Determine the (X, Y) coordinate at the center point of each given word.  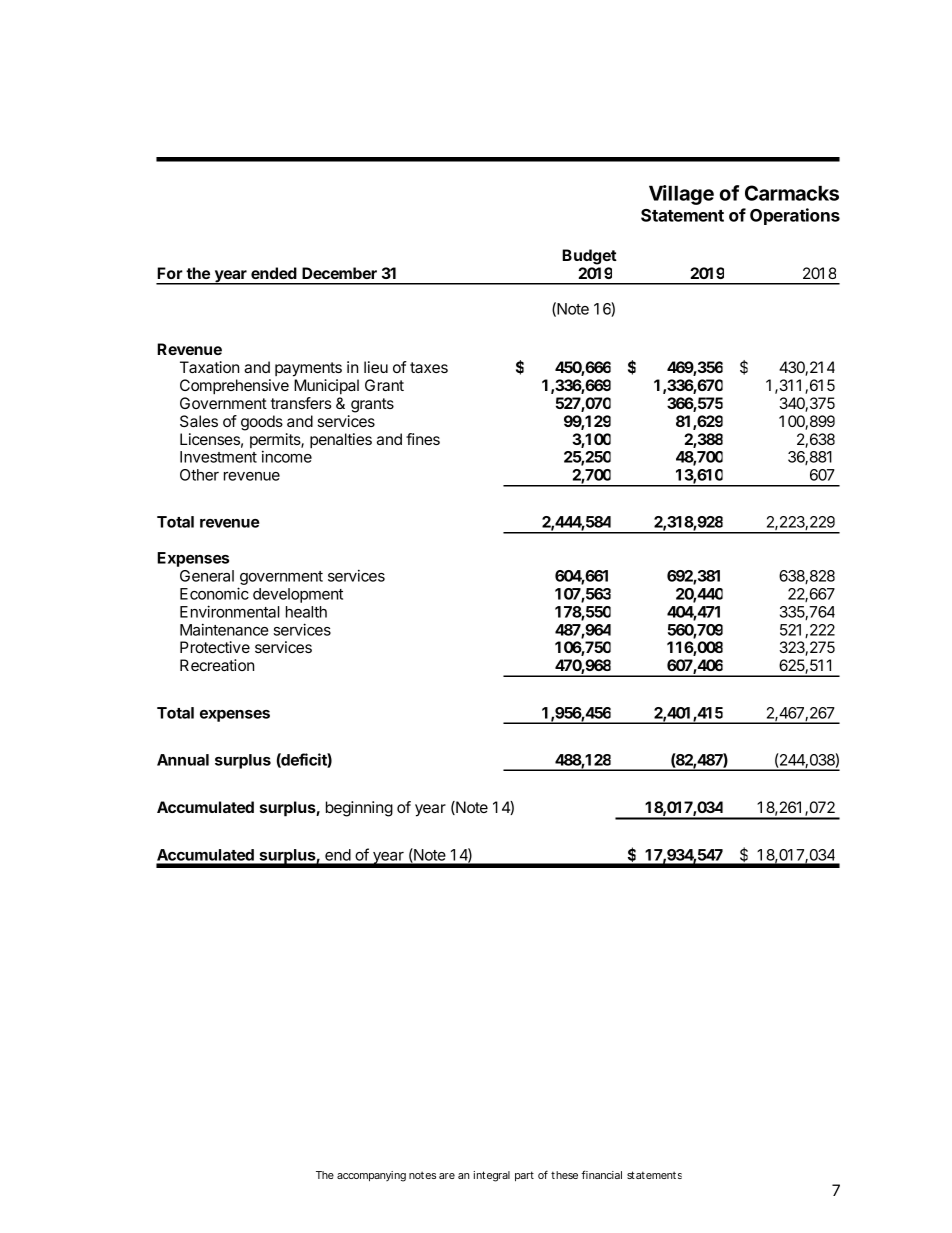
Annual (183, 760)
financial (601, 1174)
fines (423, 439)
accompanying (371, 1176)
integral (491, 1176)
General (207, 576)
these (564, 1175)
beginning (359, 809)
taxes (429, 367)
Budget (589, 257)
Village (681, 195)
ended (274, 273)
